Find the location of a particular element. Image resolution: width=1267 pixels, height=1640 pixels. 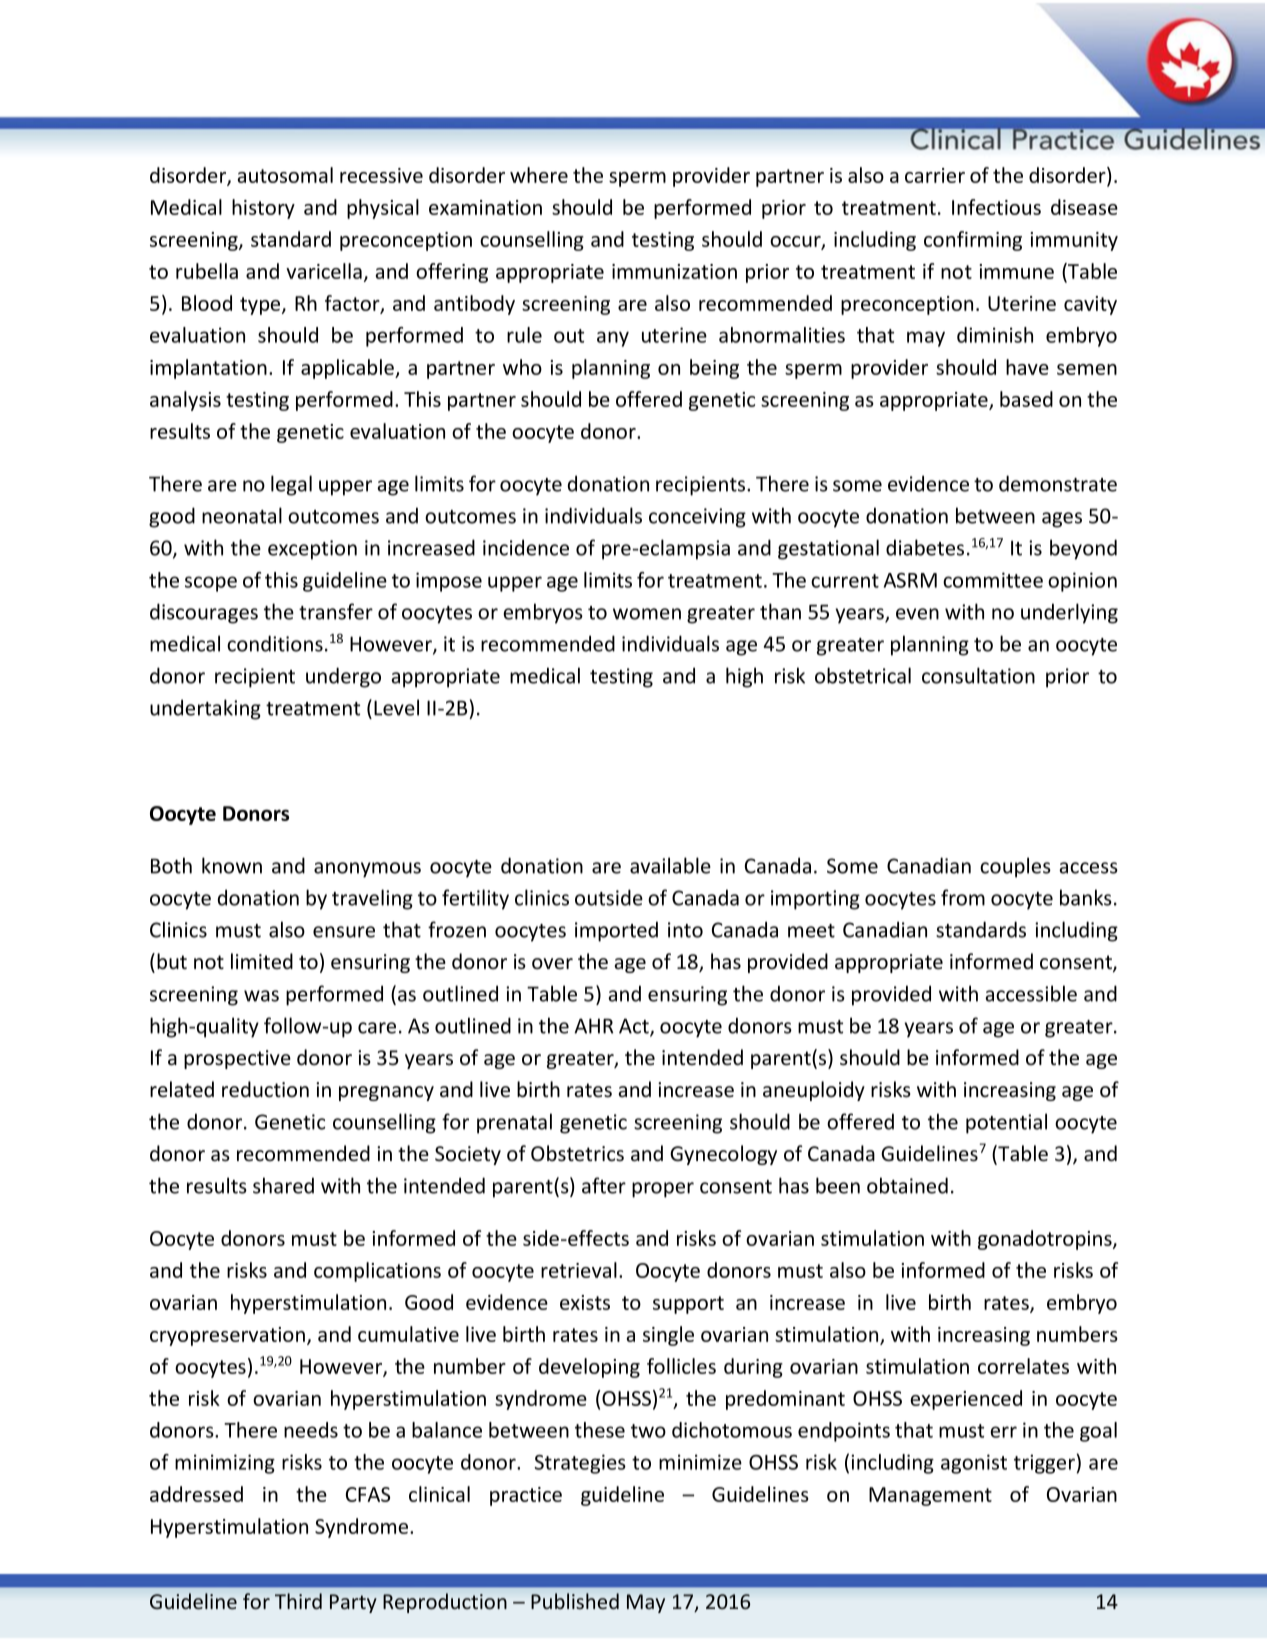

conceiving is located at coordinates (697, 518).
